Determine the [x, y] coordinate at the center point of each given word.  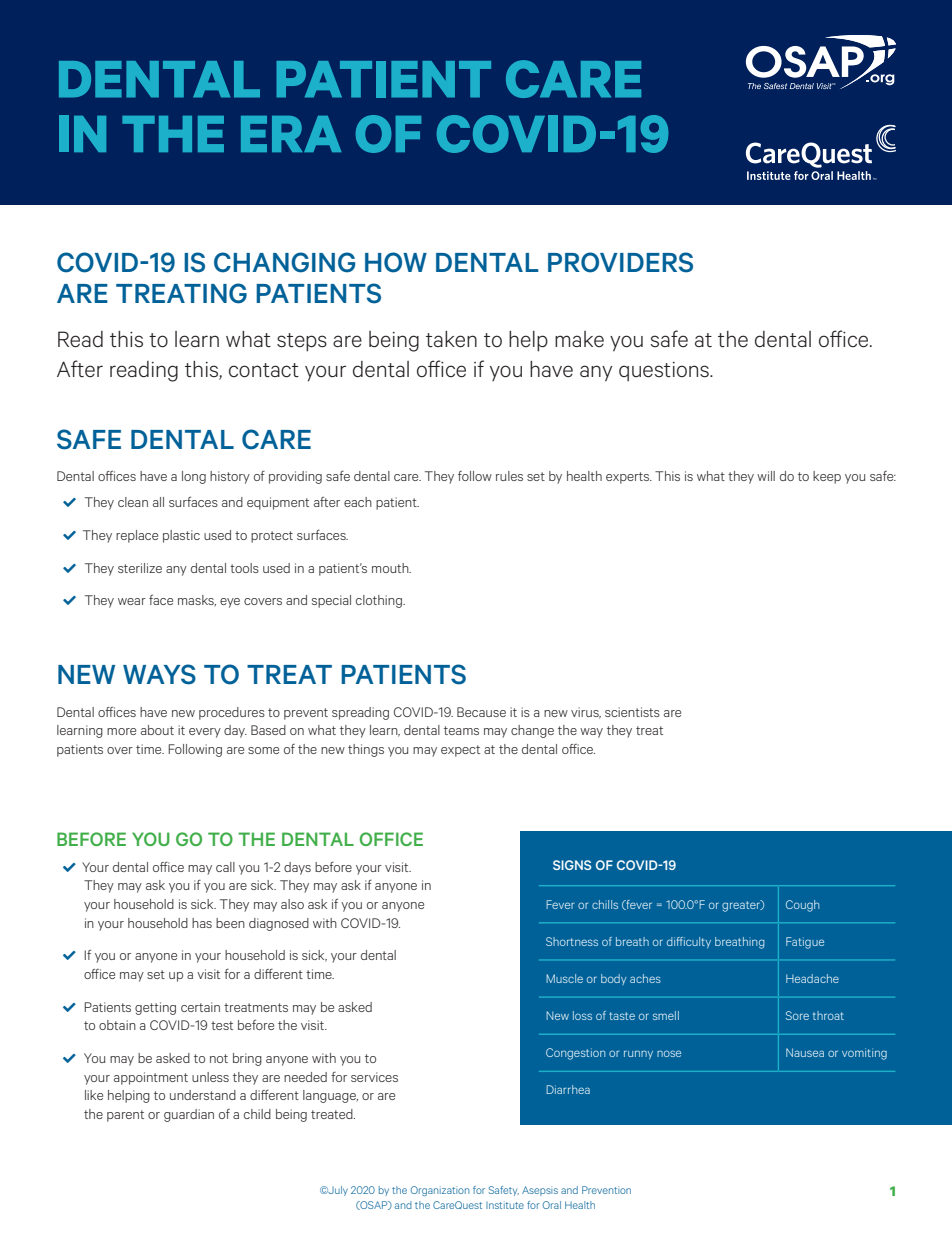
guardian [189, 1115]
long [194, 477]
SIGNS [572, 865]
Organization [440, 1191]
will [766, 476]
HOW [396, 262]
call [225, 867]
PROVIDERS [620, 262]
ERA [291, 134]
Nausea [805, 1052]
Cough [802, 906]
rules [509, 476]
